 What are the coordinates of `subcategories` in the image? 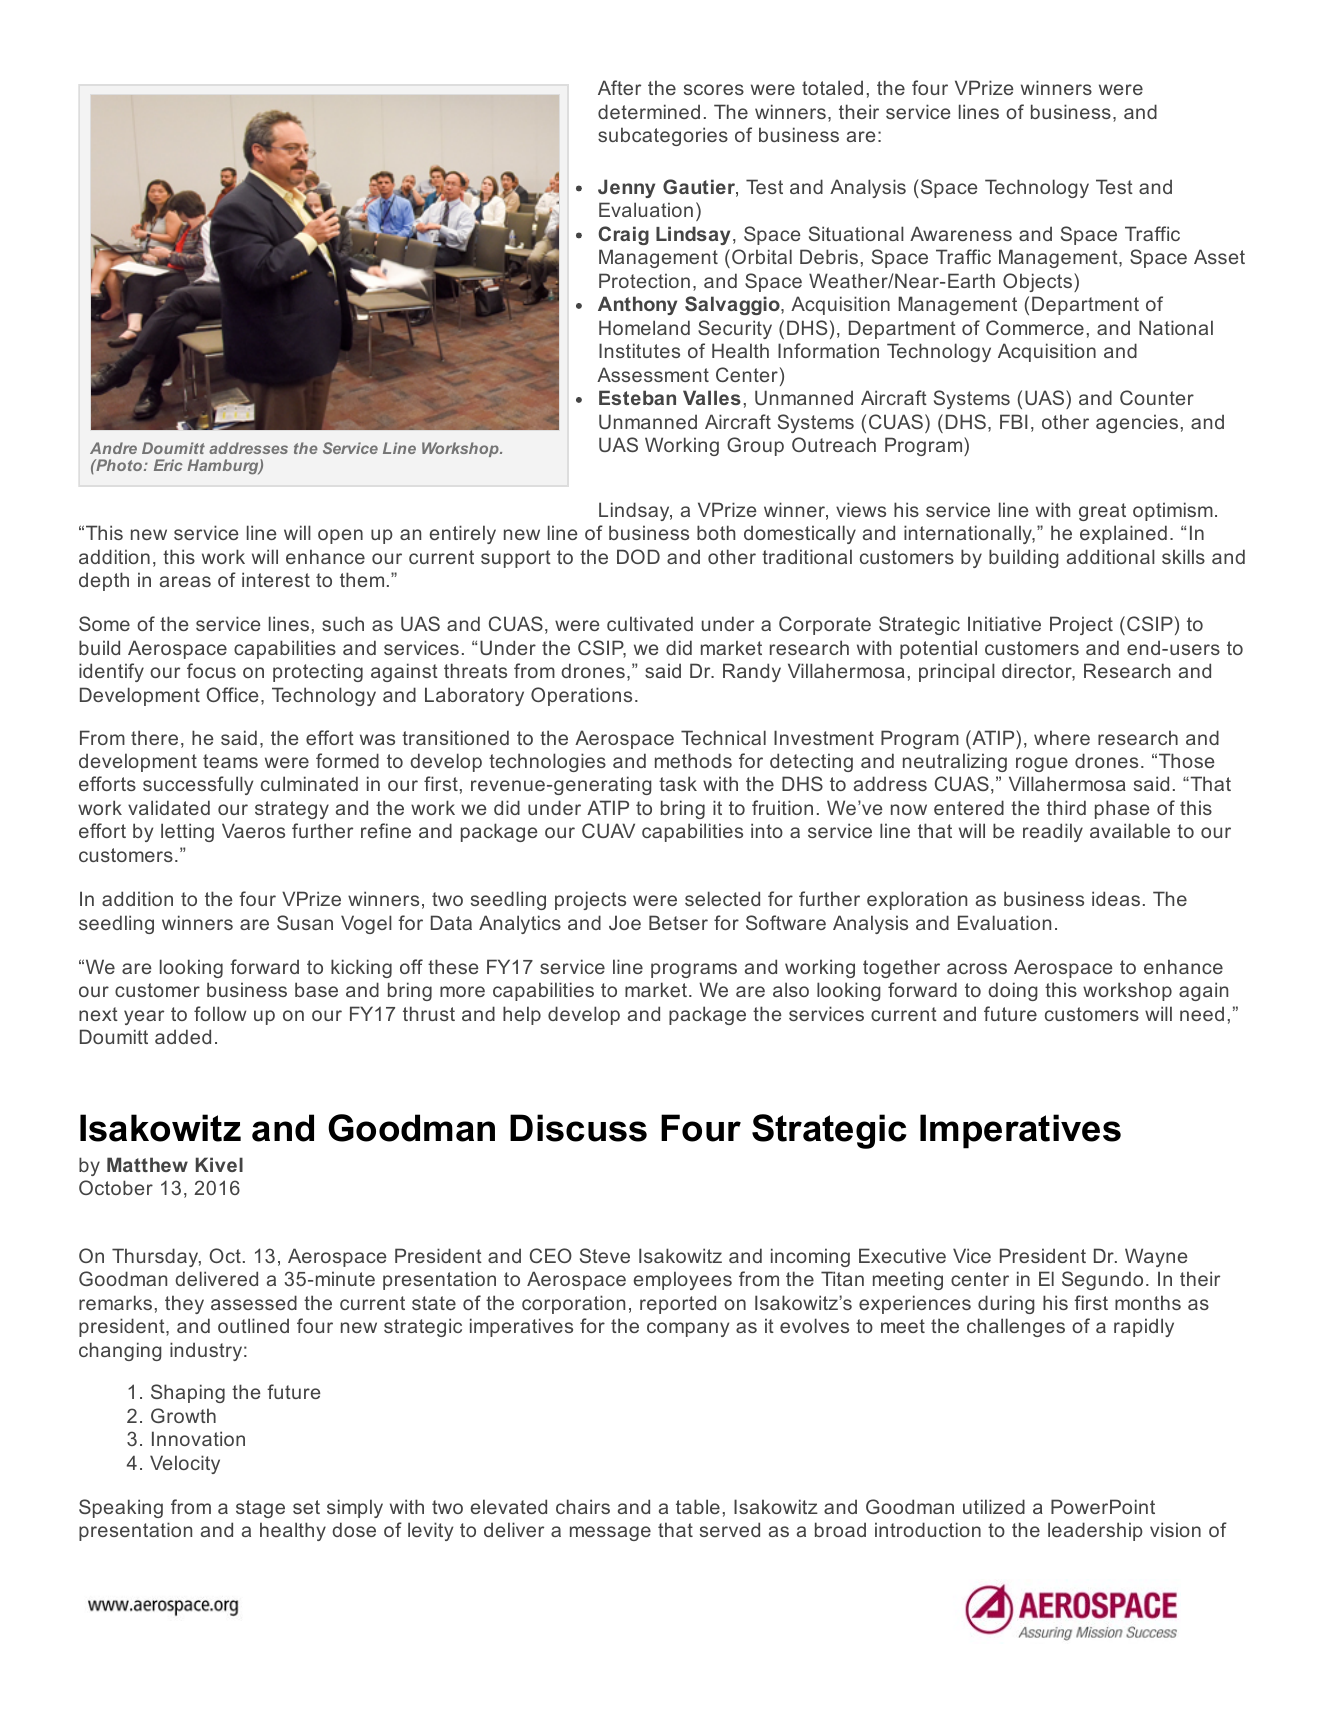 It's located at (663, 136).
